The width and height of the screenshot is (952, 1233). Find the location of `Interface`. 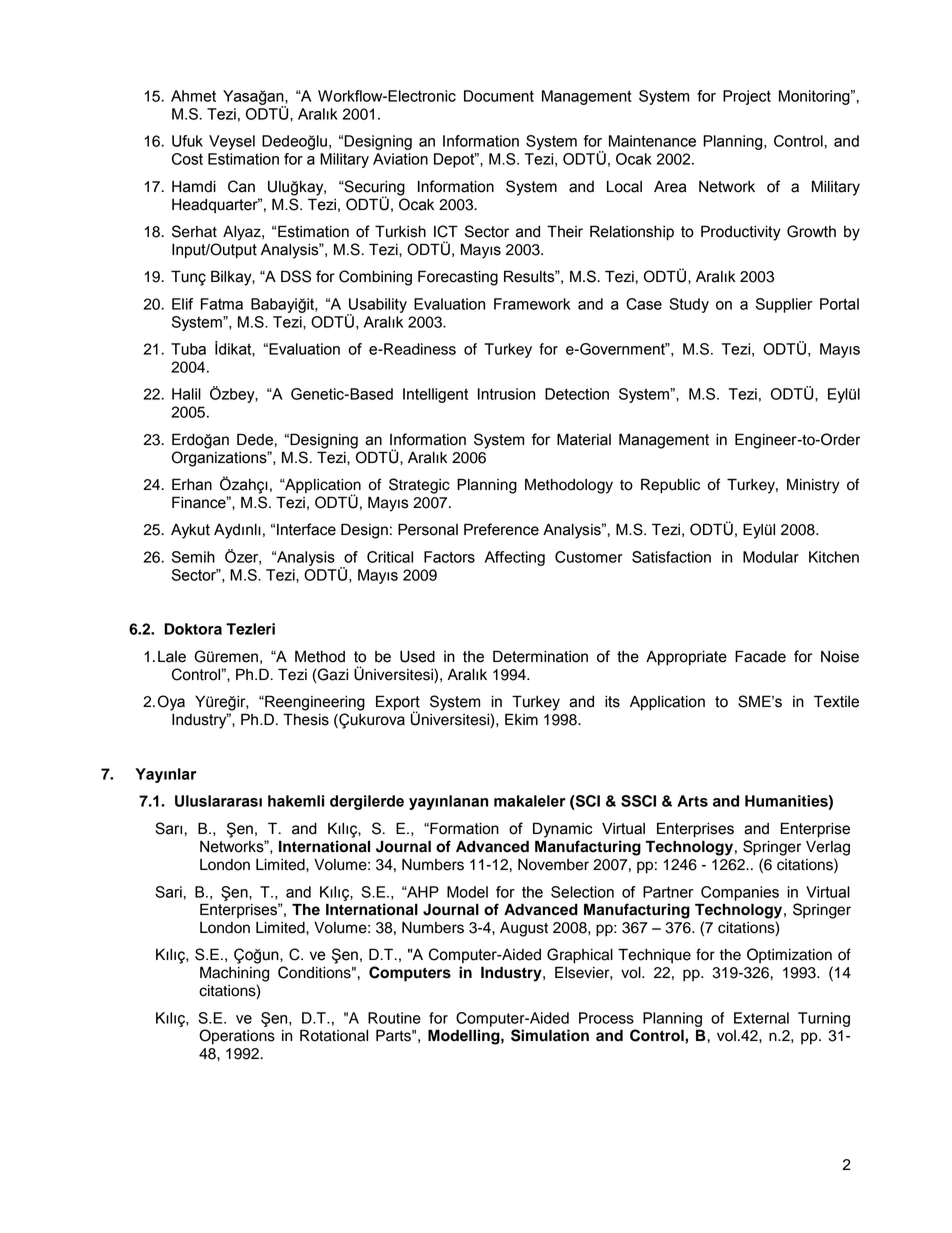

Interface is located at coordinates (306, 529).
